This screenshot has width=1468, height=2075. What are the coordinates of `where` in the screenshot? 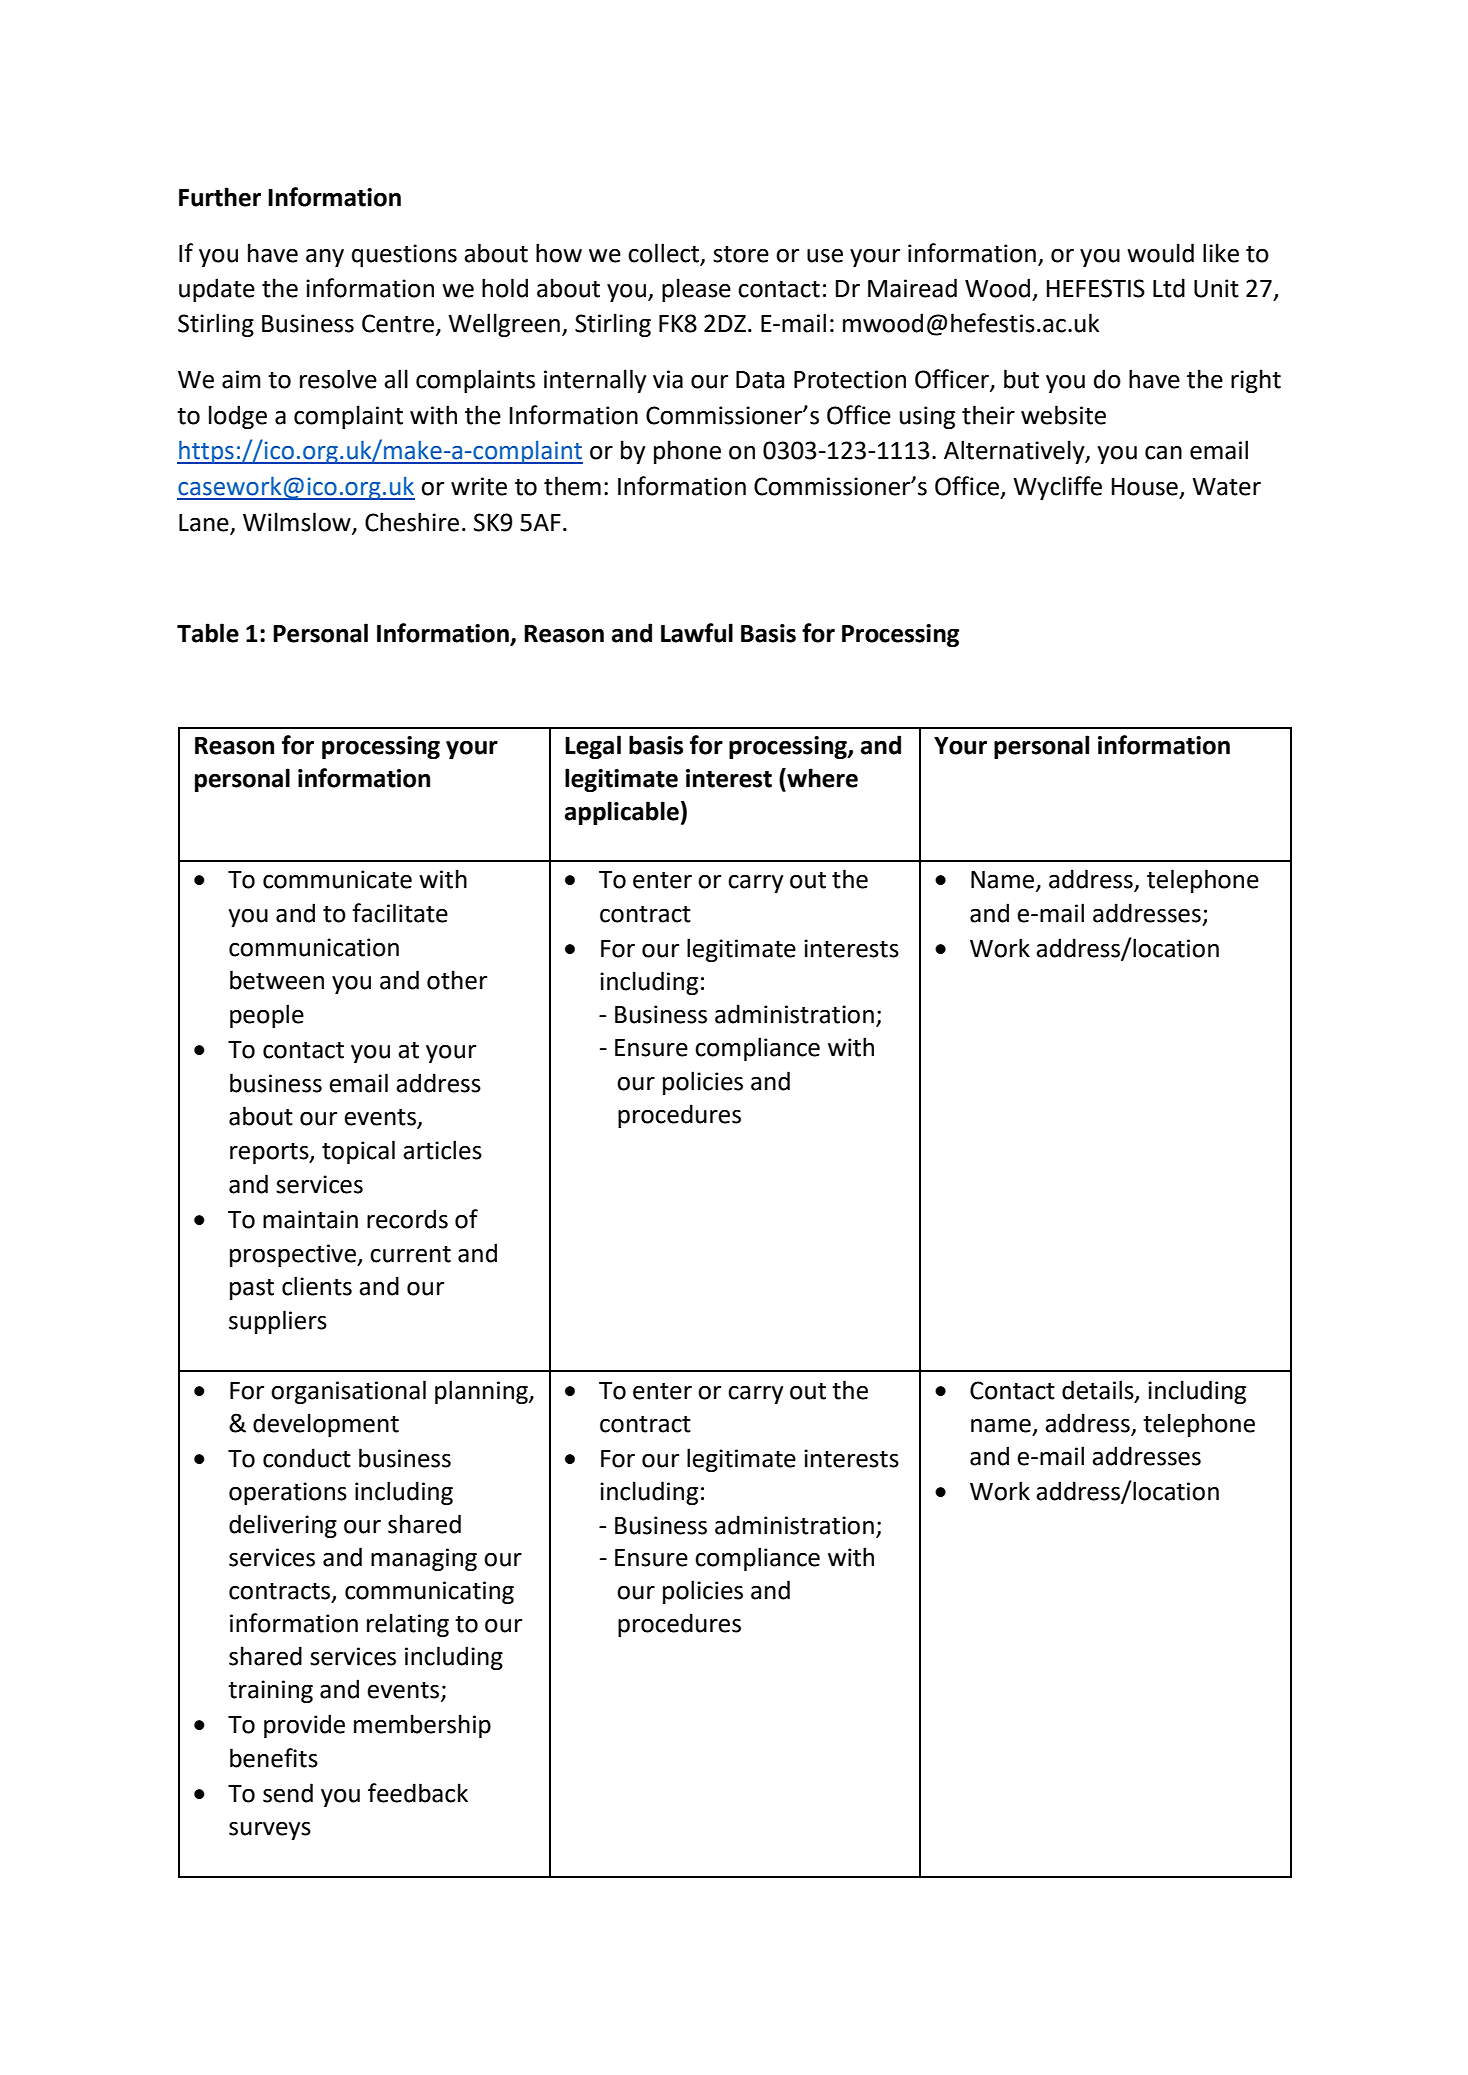 It's located at (821, 778).
